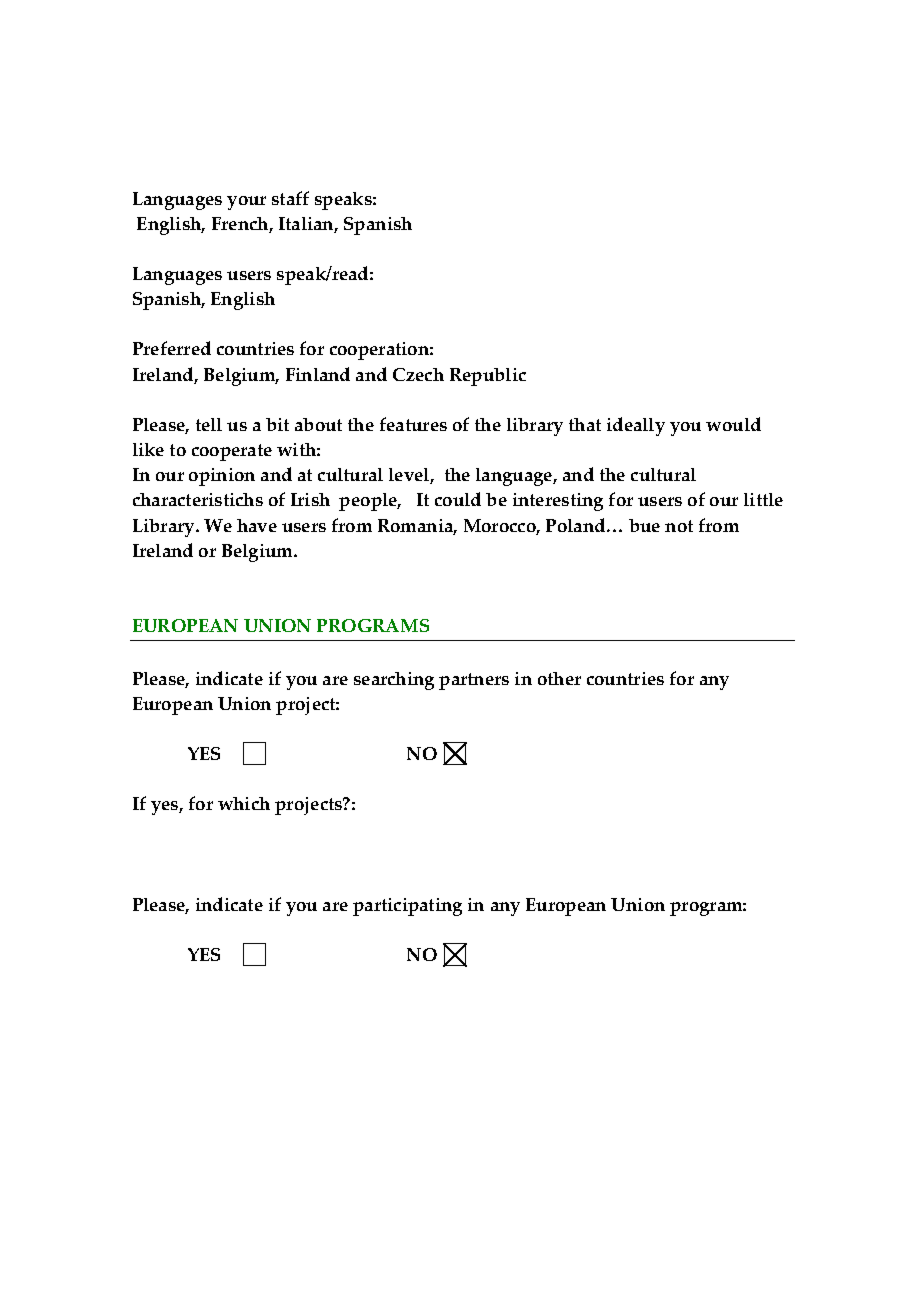  I want to click on which, so click(244, 803).
